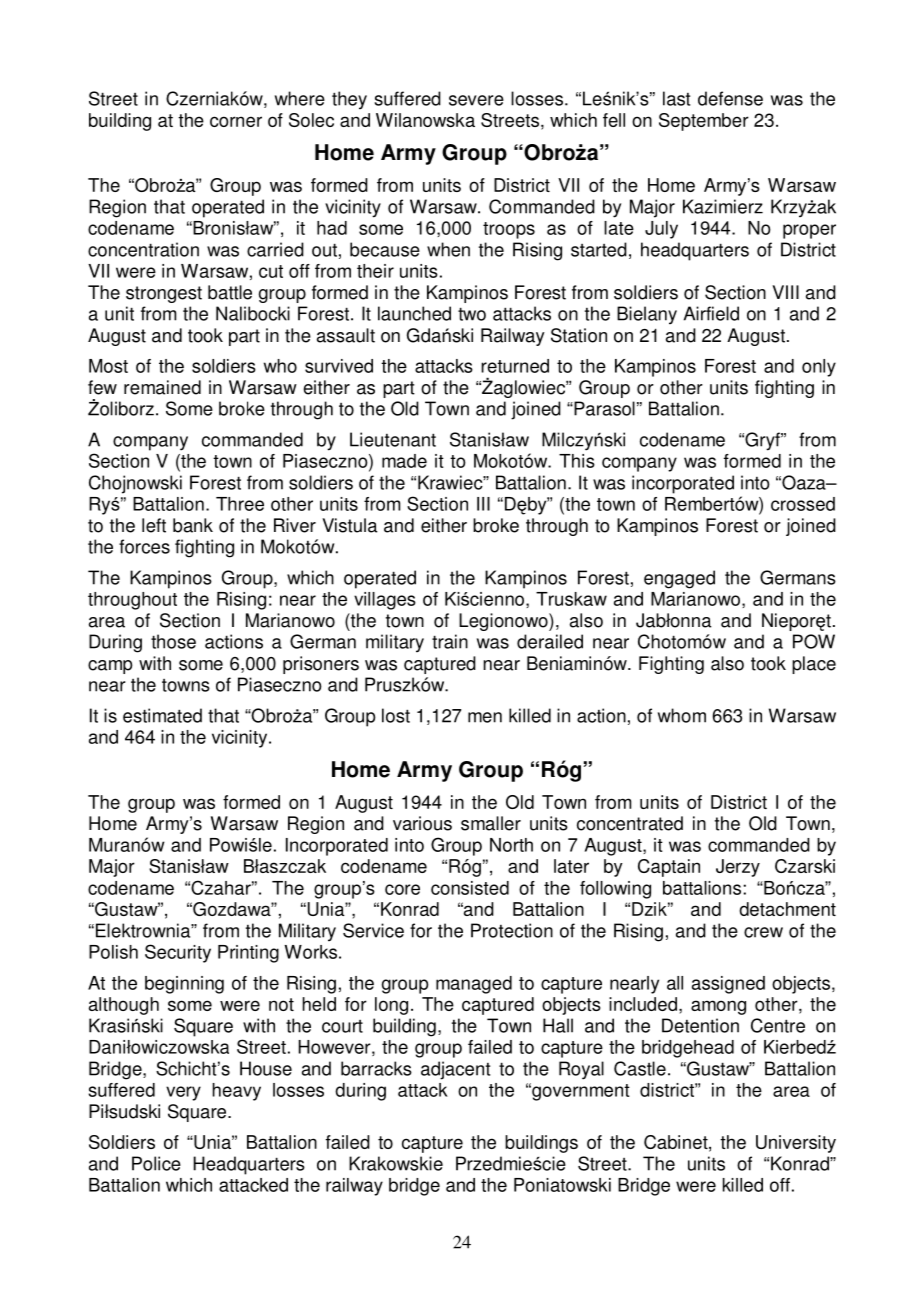 This image has height=1308, width=924. Describe the element at coordinates (450, 641) in the image. I see `train` at that location.
